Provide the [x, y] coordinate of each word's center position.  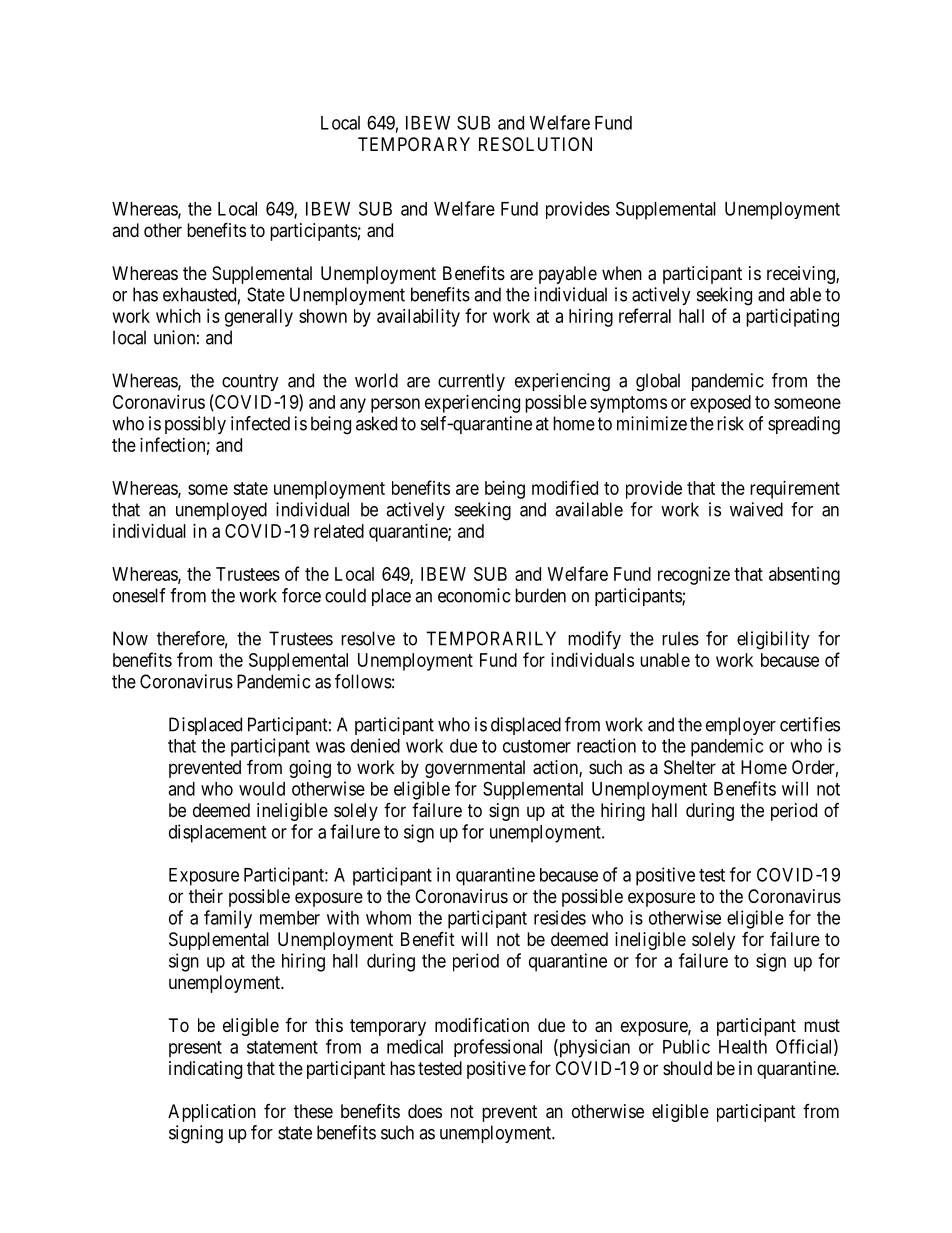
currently [471, 382]
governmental [475, 769]
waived [756, 509]
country [250, 382]
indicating [205, 1070]
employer [741, 726]
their [206, 896]
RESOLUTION [535, 144]
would [262, 789]
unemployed [221, 511]
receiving [802, 275]
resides [560, 917]
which [178, 316]
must [822, 1025]
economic [474, 595]
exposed [720, 404]
